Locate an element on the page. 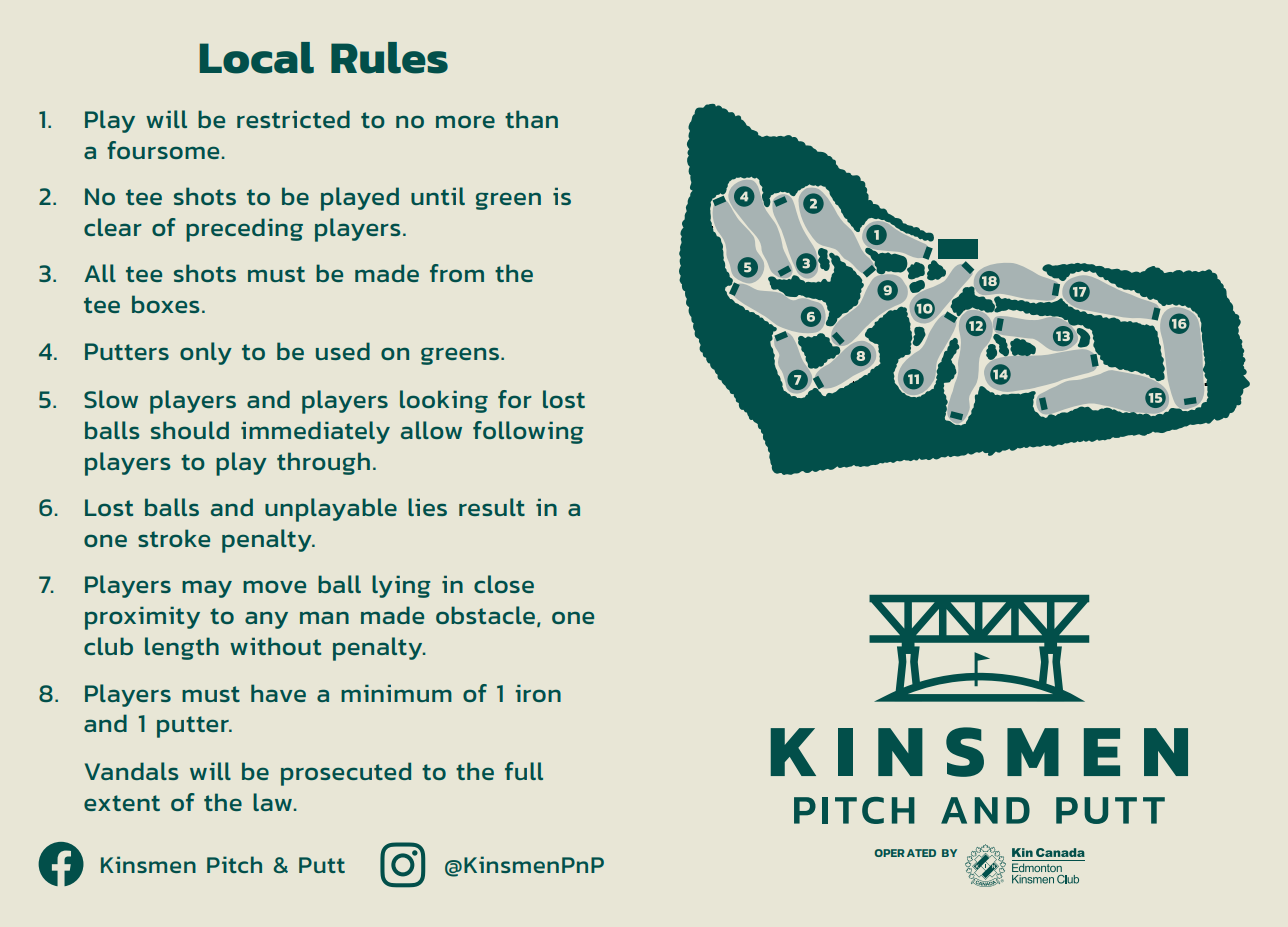  clear is located at coordinates (113, 227).
